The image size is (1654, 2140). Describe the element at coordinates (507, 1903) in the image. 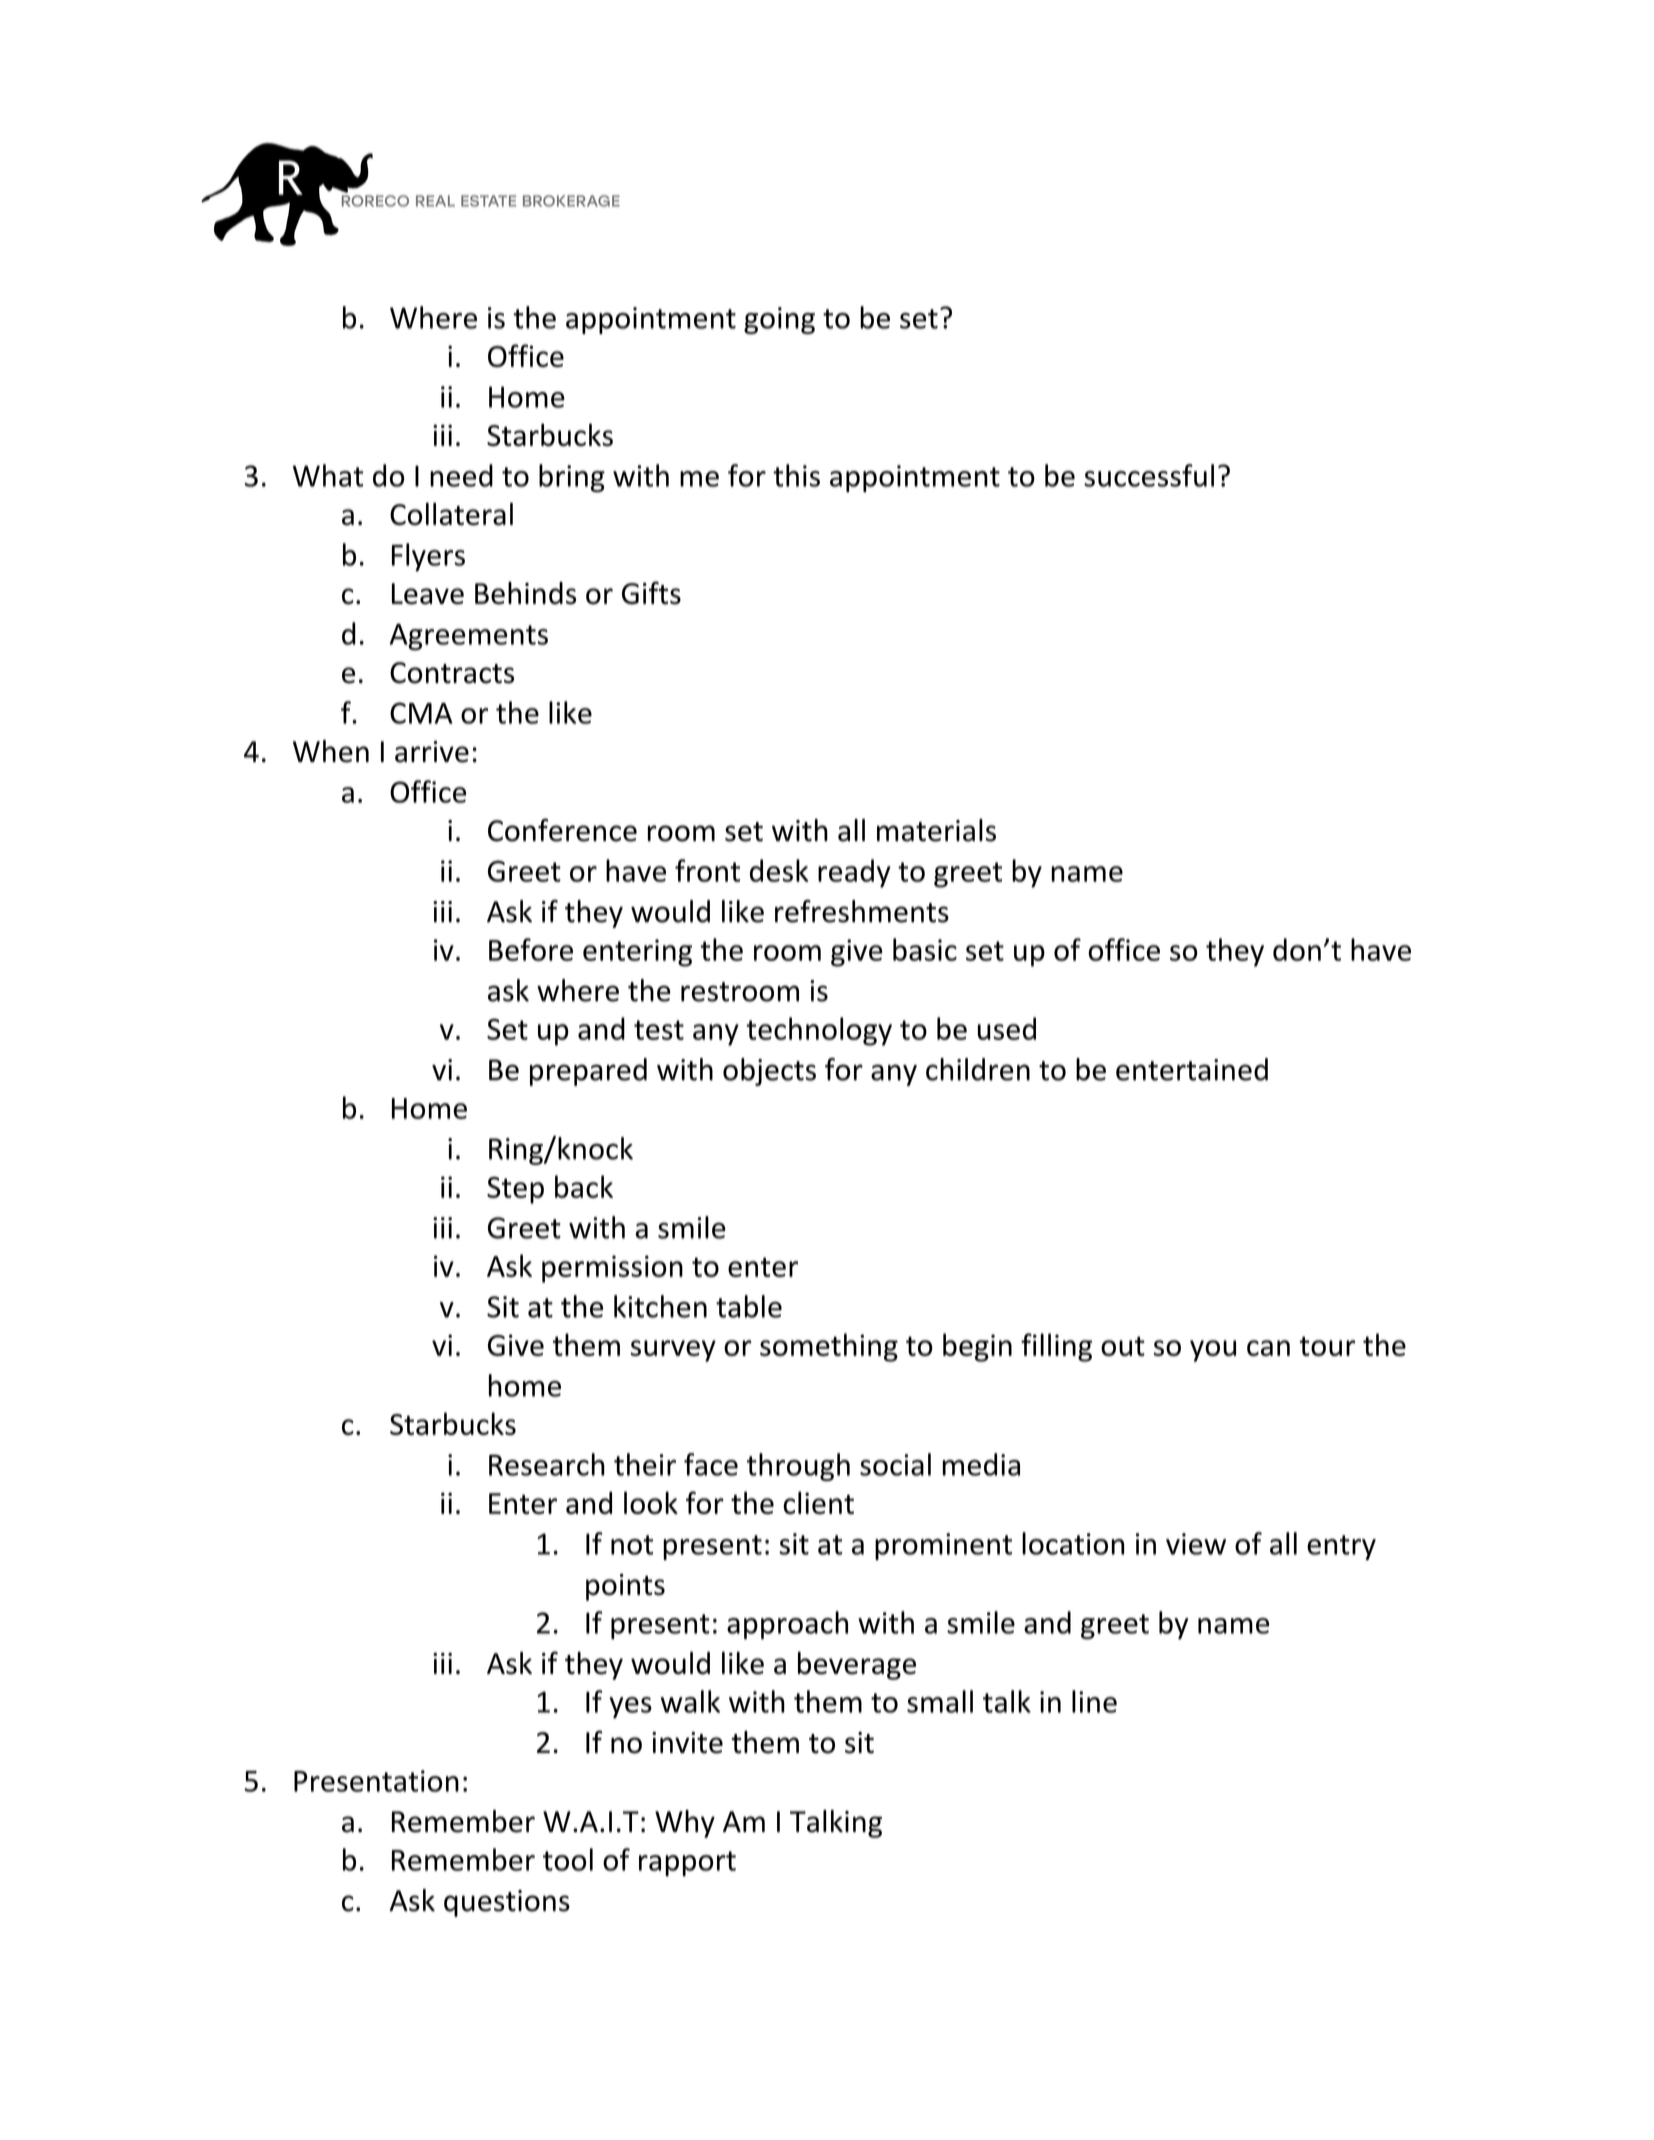

I see `questions` at that location.
